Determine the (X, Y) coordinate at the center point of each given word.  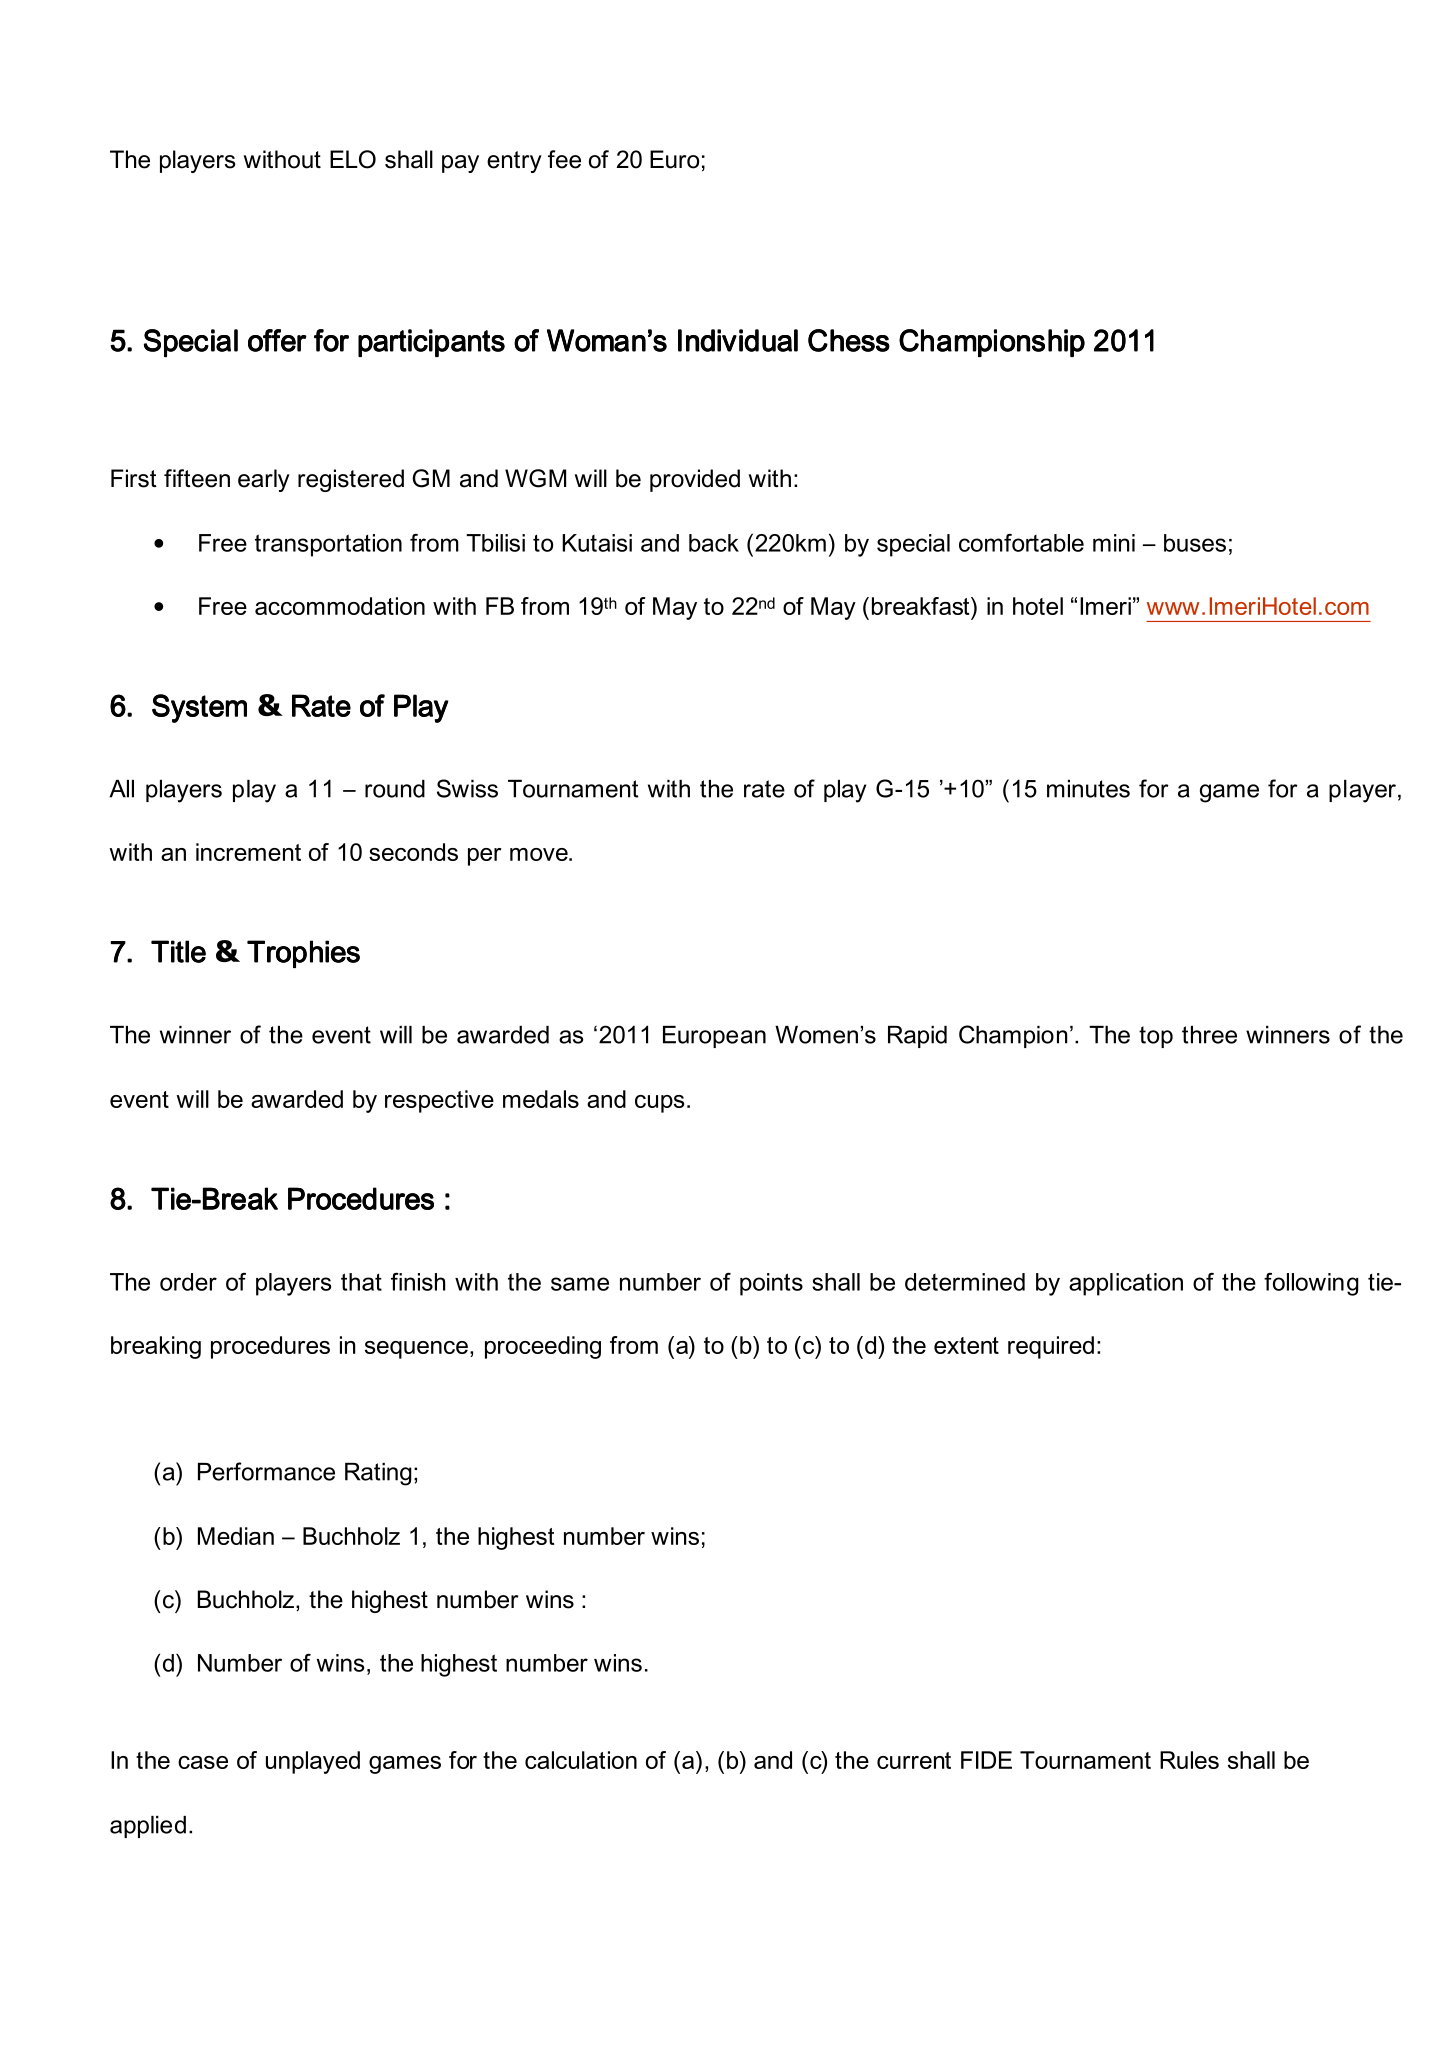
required (1051, 1347)
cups (659, 1104)
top (1156, 1037)
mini (1114, 543)
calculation (581, 1760)
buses (1195, 543)
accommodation (340, 606)
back (714, 543)
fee (564, 159)
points (771, 1284)
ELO (353, 159)
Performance (266, 1471)
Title (178, 951)
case (203, 1762)
